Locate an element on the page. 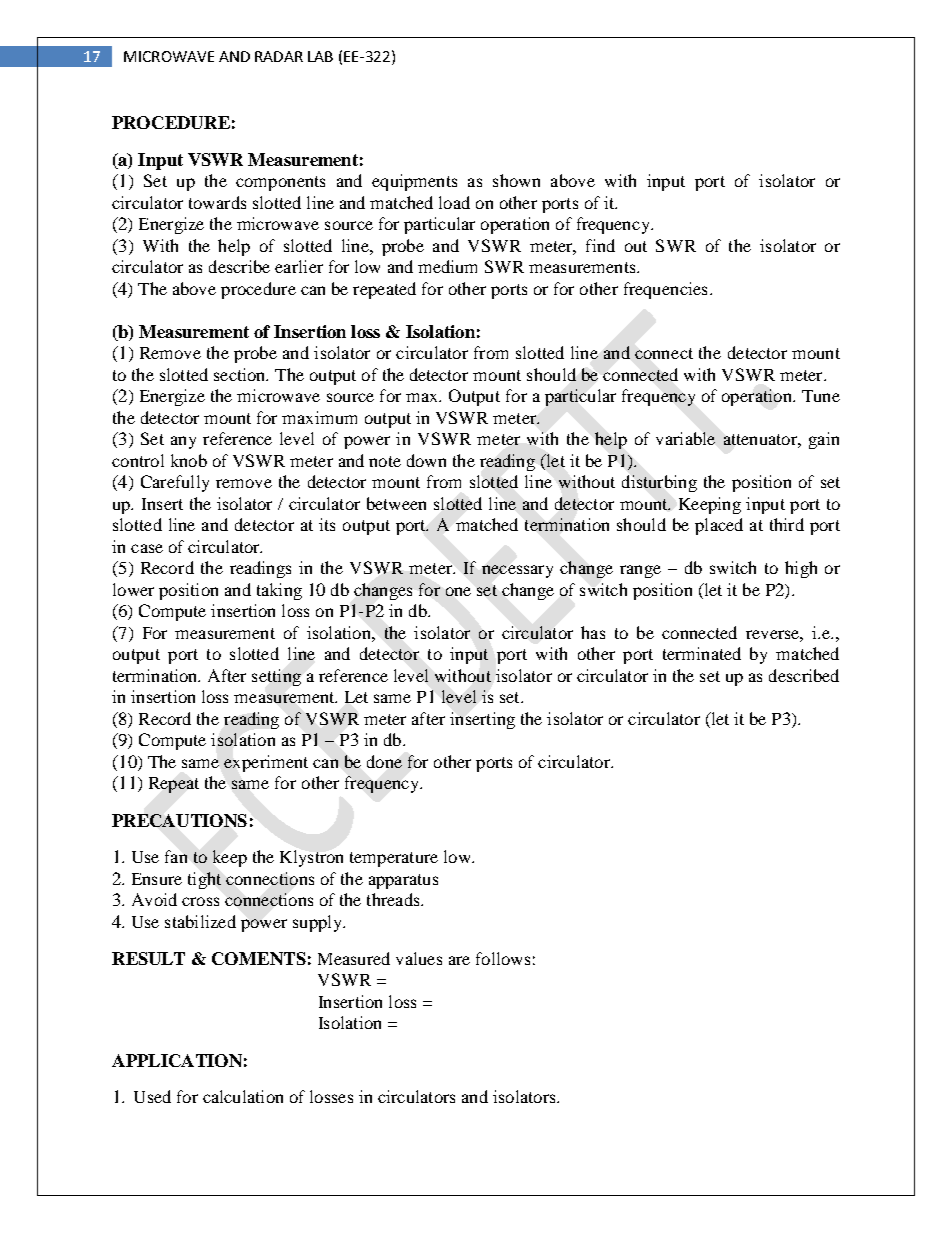  follows is located at coordinates (503, 958).
